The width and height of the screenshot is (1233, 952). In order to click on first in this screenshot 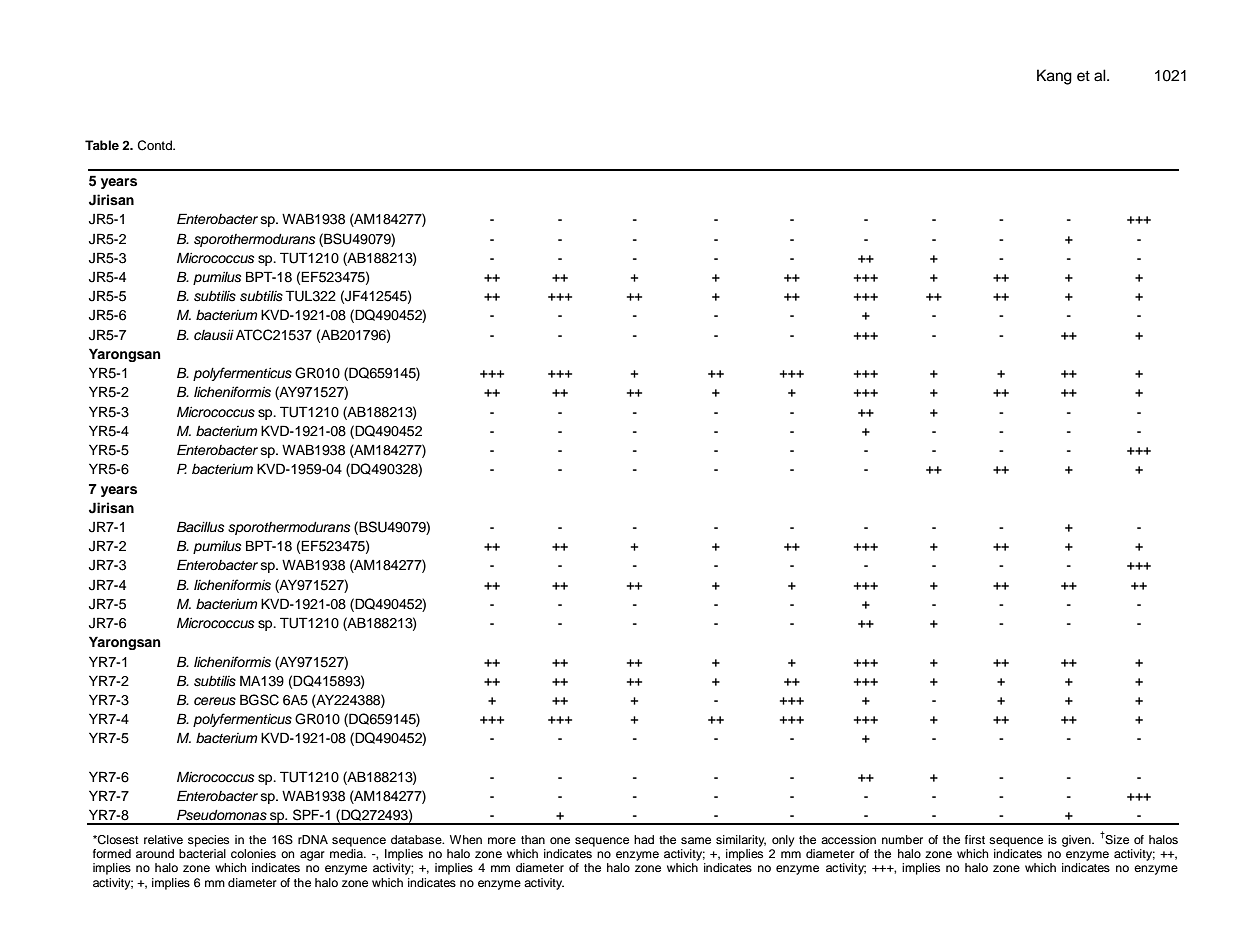, I will do `click(975, 839)`.
